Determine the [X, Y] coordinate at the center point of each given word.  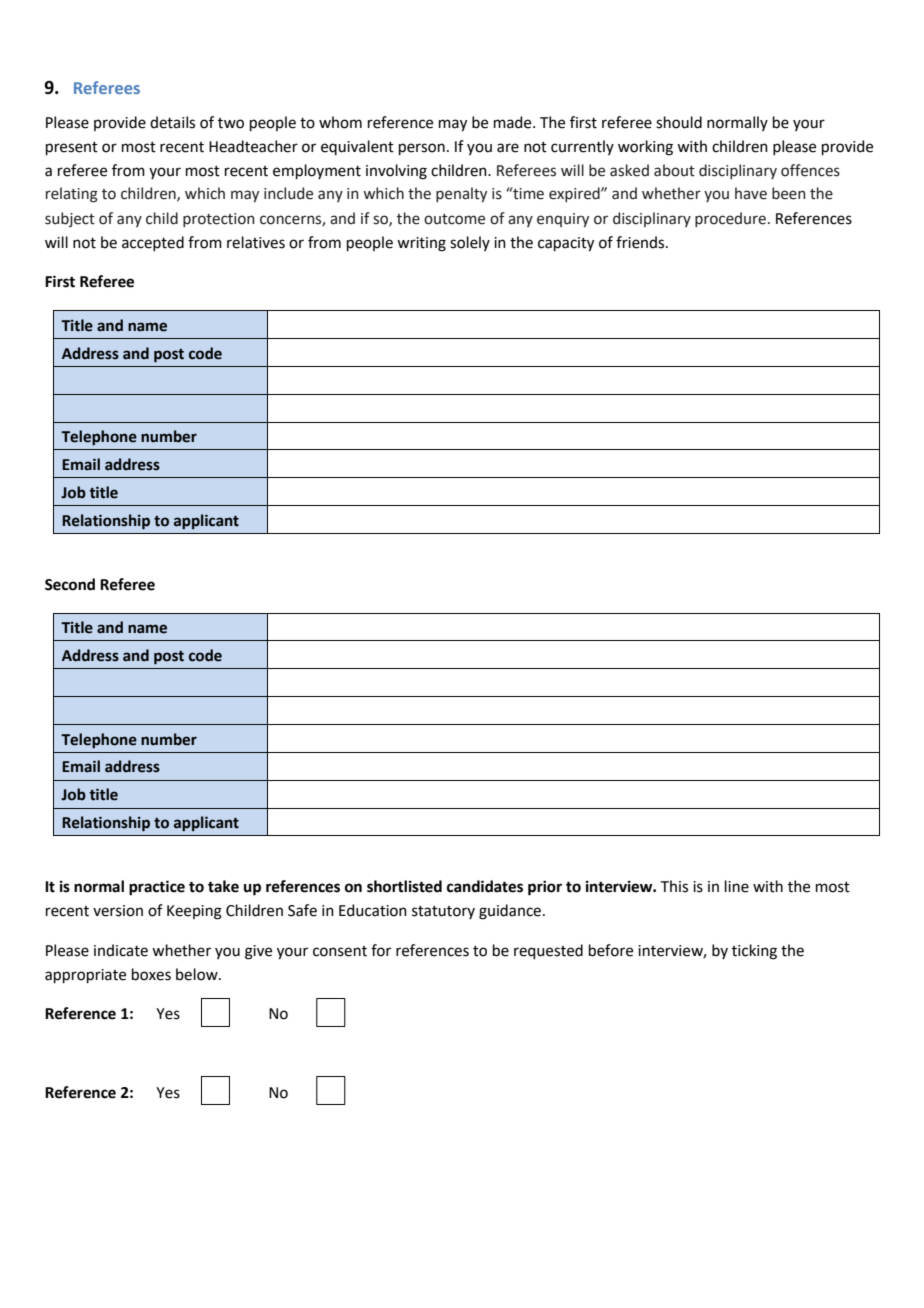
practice [157, 888]
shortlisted [404, 886]
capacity [566, 244]
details [172, 122]
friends [641, 242]
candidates [485, 886]
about [674, 170]
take [223, 886]
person [422, 149]
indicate [121, 950]
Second [70, 584]
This [674, 886]
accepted [153, 243]
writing [421, 244]
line [737, 886]
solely [470, 243]
